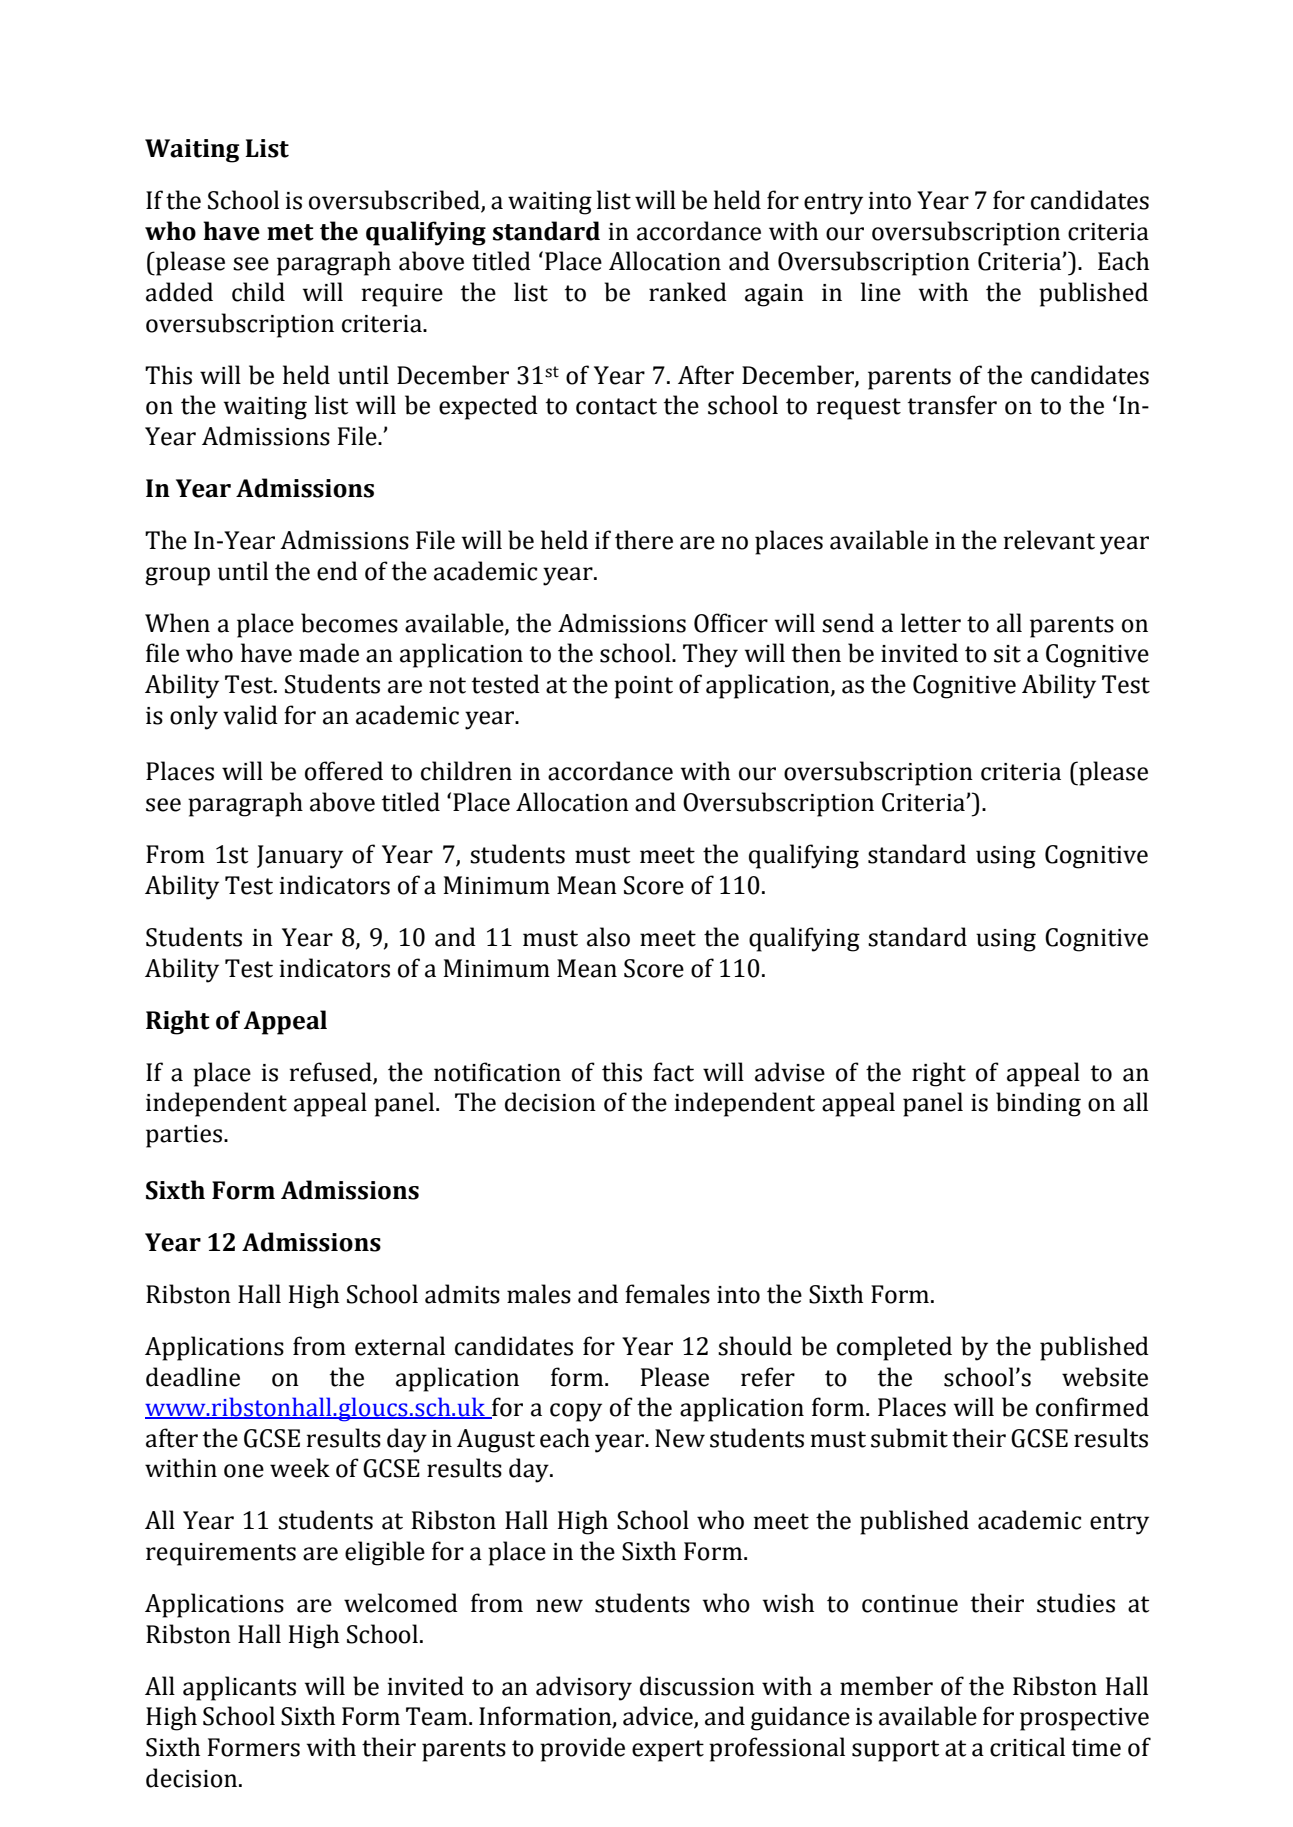 The width and height of the screenshot is (1293, 1827). I want to click on letter, so click(931, 623).
